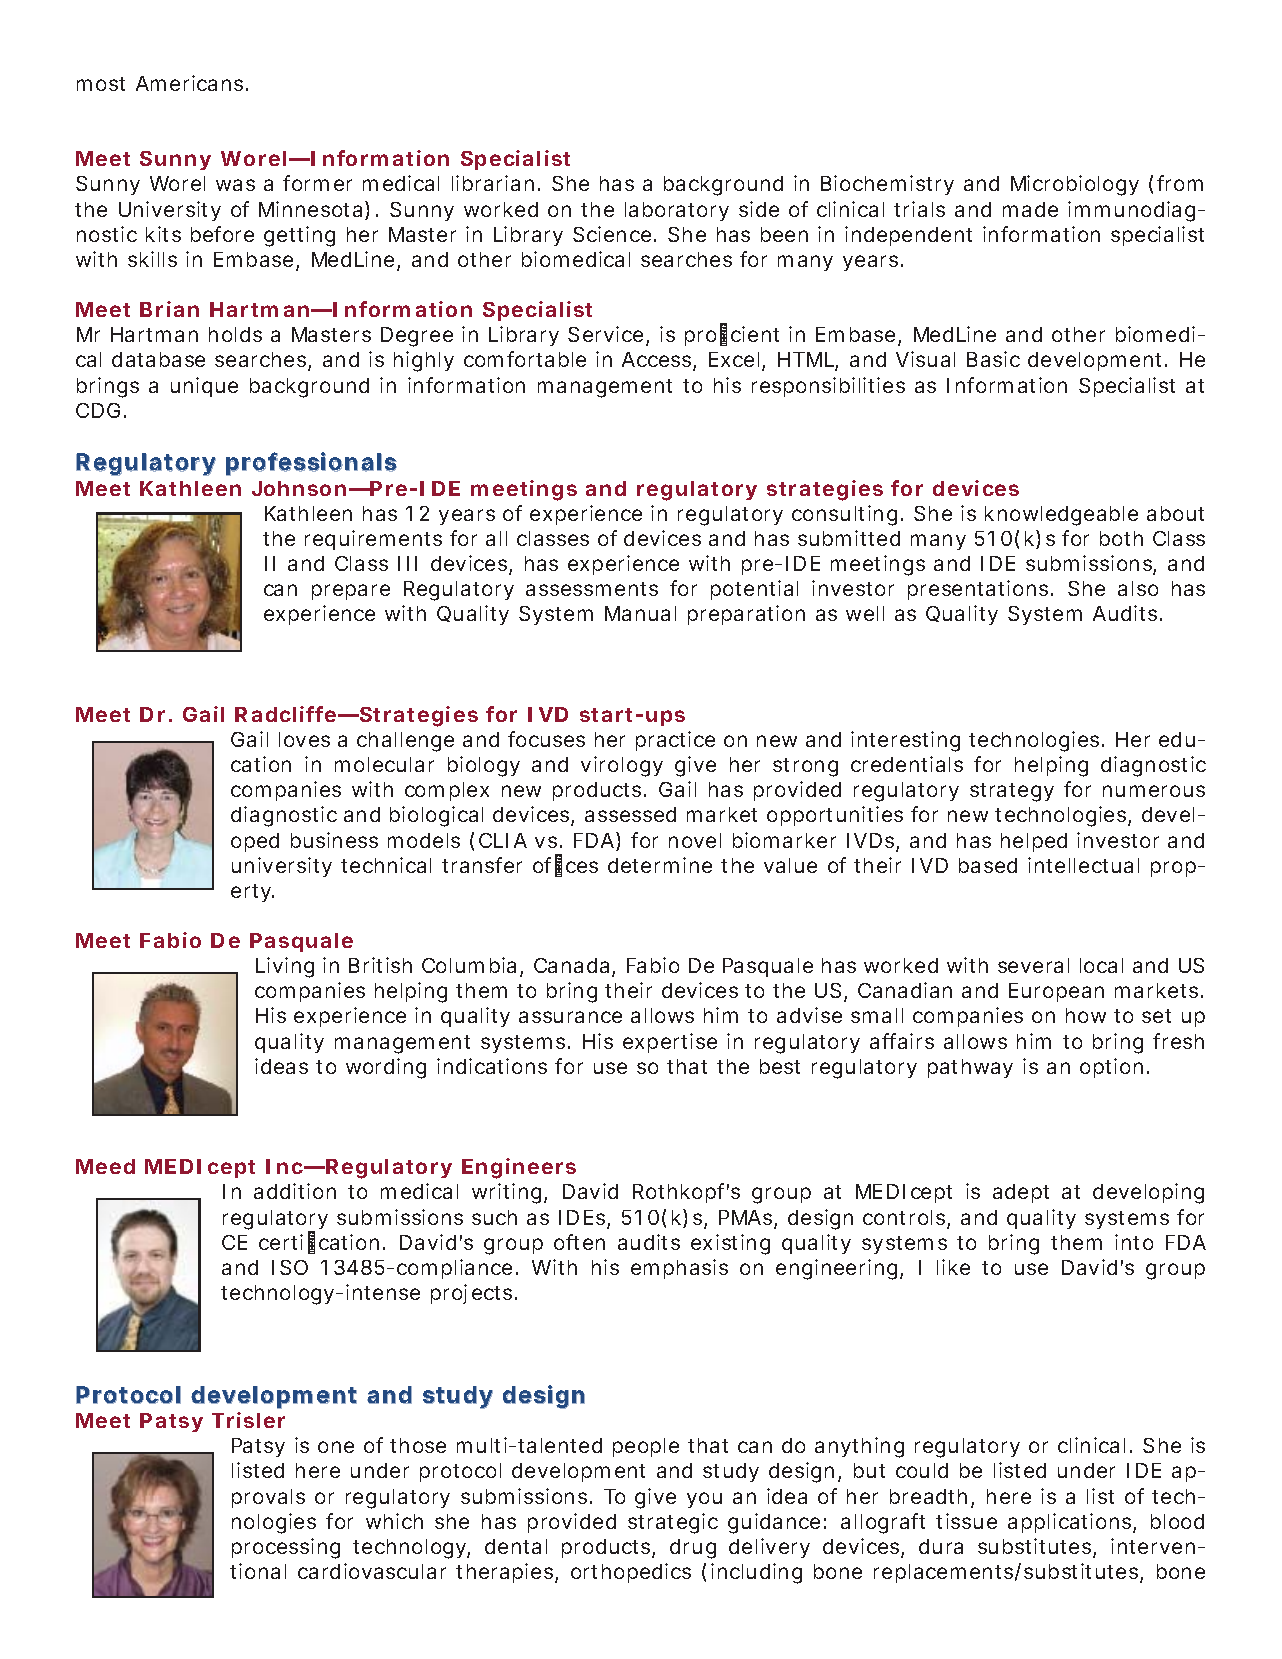 Image resolution: width=1282 pixels, height=1659 pixels. Describe the element at coordinates (351, 592) in the screenshot. I see `prepare` at that location.
